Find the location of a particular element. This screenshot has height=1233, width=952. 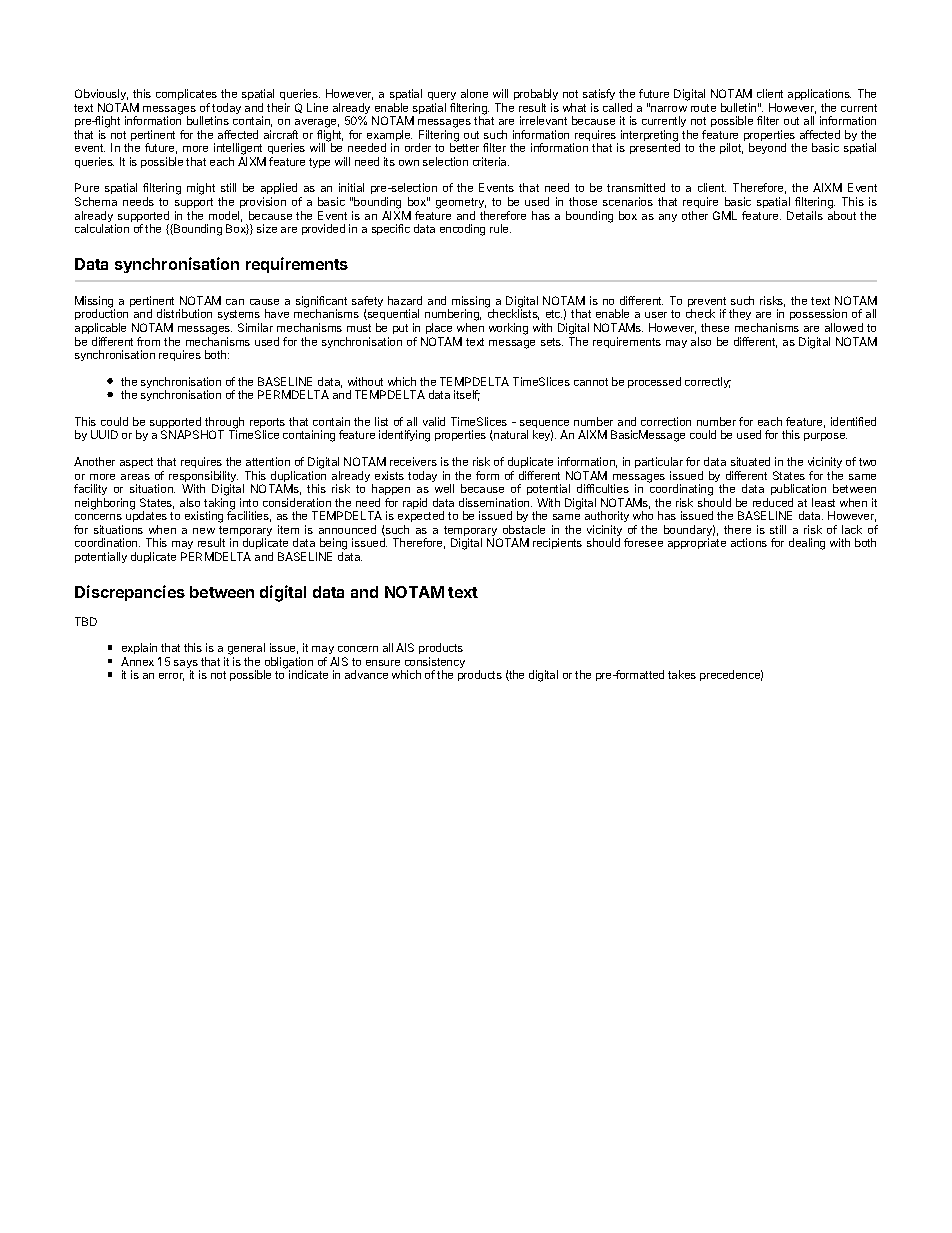

responsibility is located at coordinates (203, 478).
